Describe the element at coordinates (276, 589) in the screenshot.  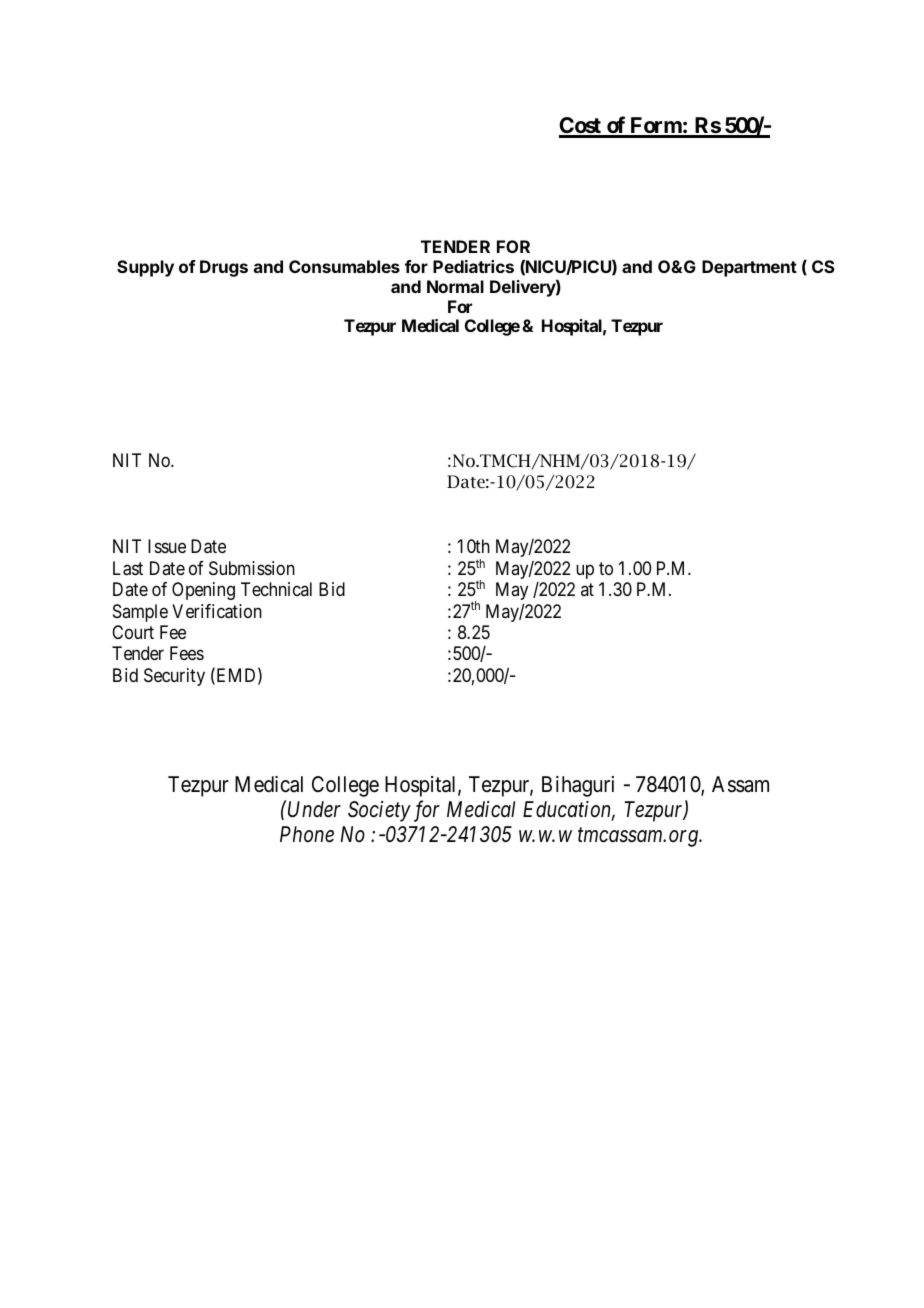
I see `Technical` at that location.
